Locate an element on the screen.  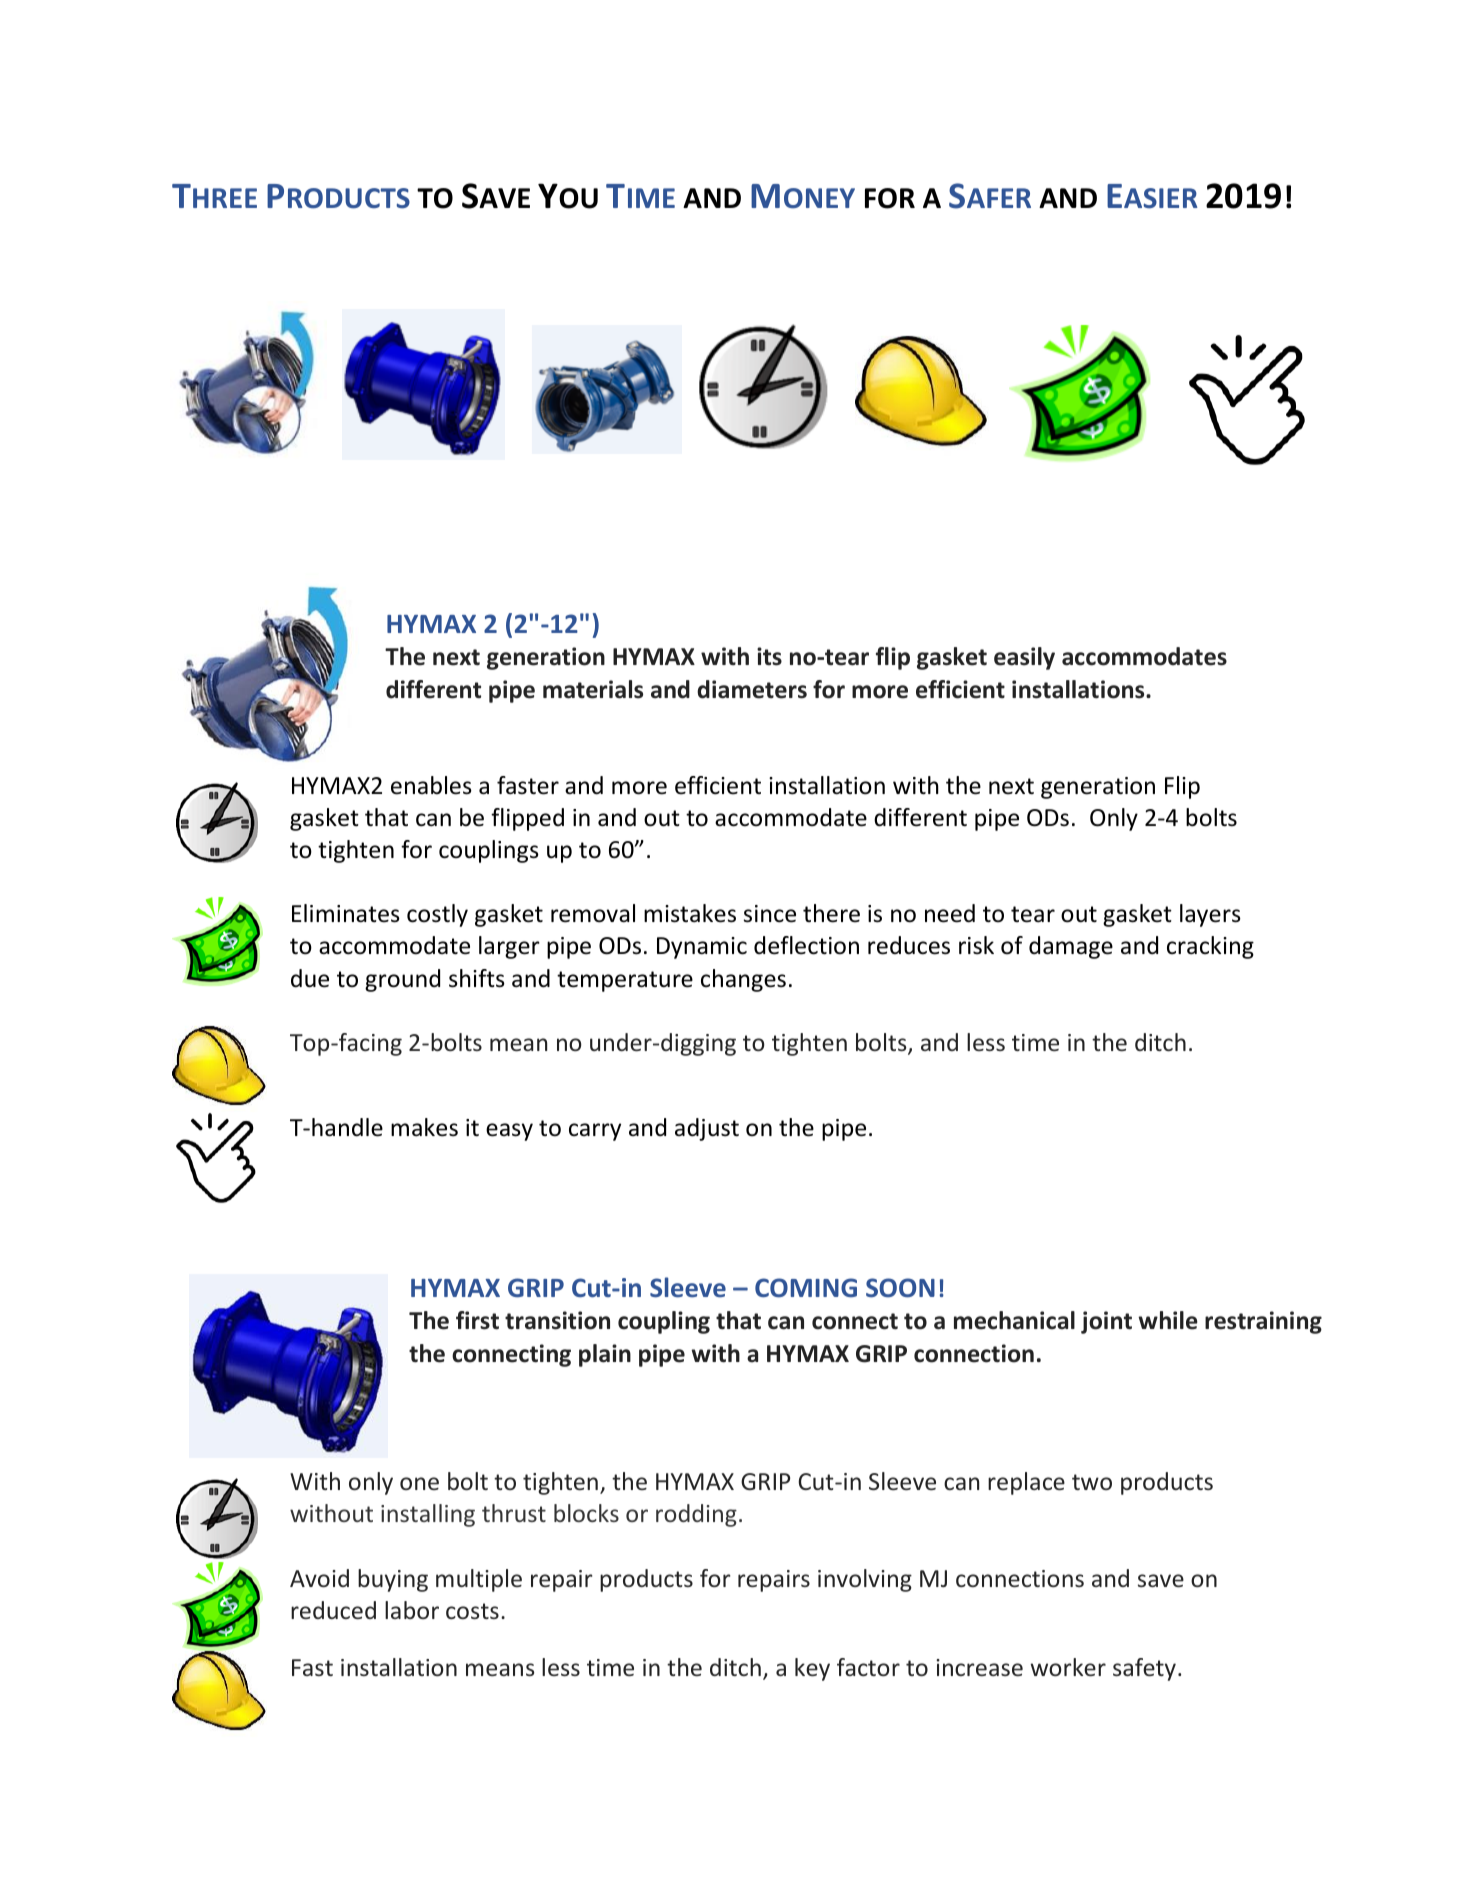
labor is located at coordinates (412, 1610).
